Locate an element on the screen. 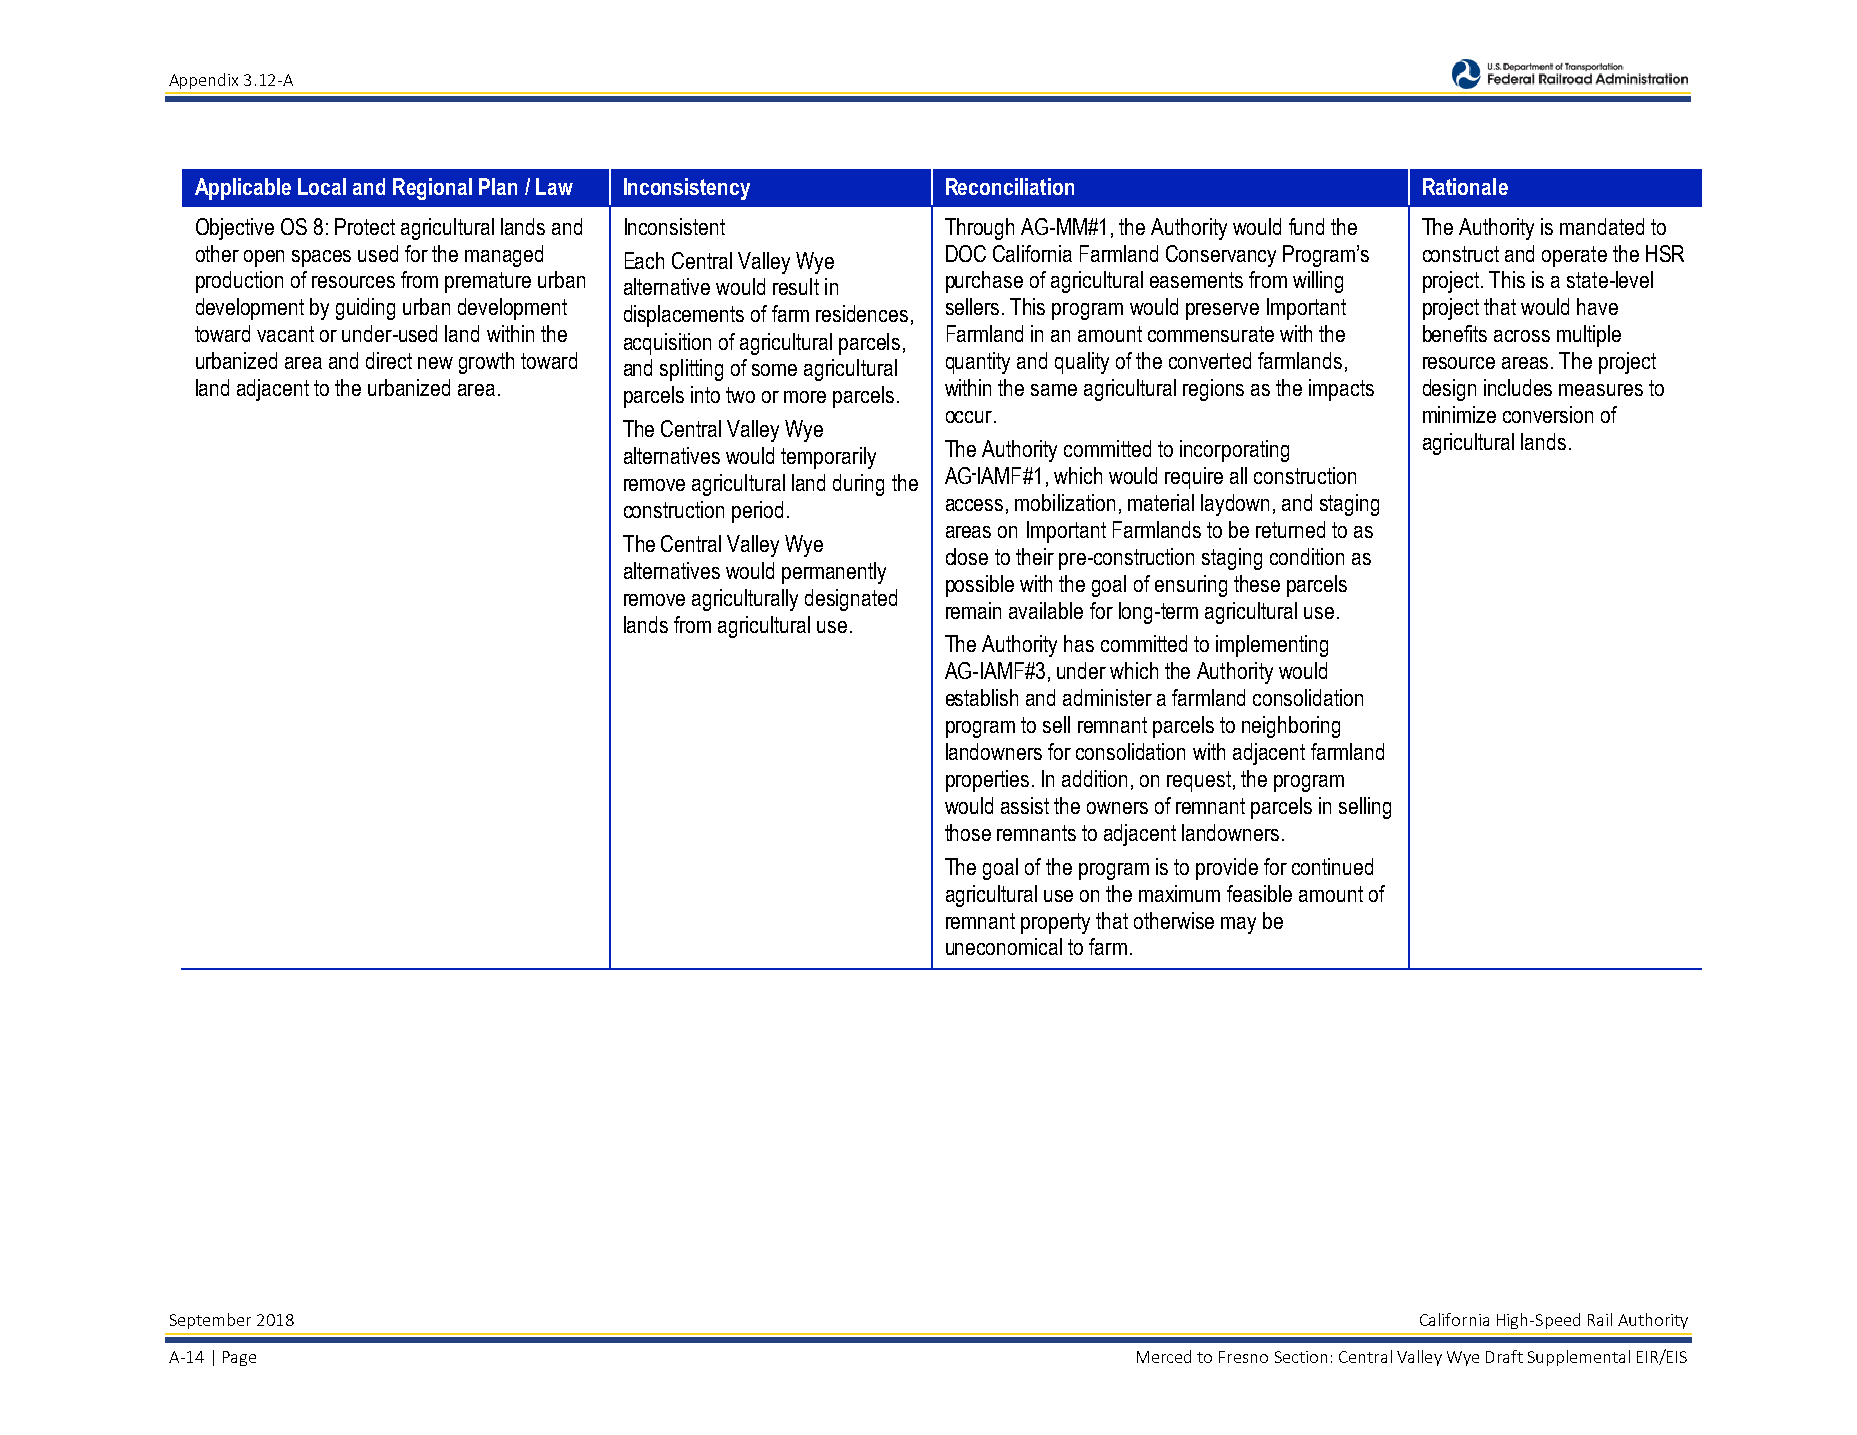 Image resolution: width=1857 pixels, height=1435 pixels. Reconciliation is located at coordinates (1010, 186).
